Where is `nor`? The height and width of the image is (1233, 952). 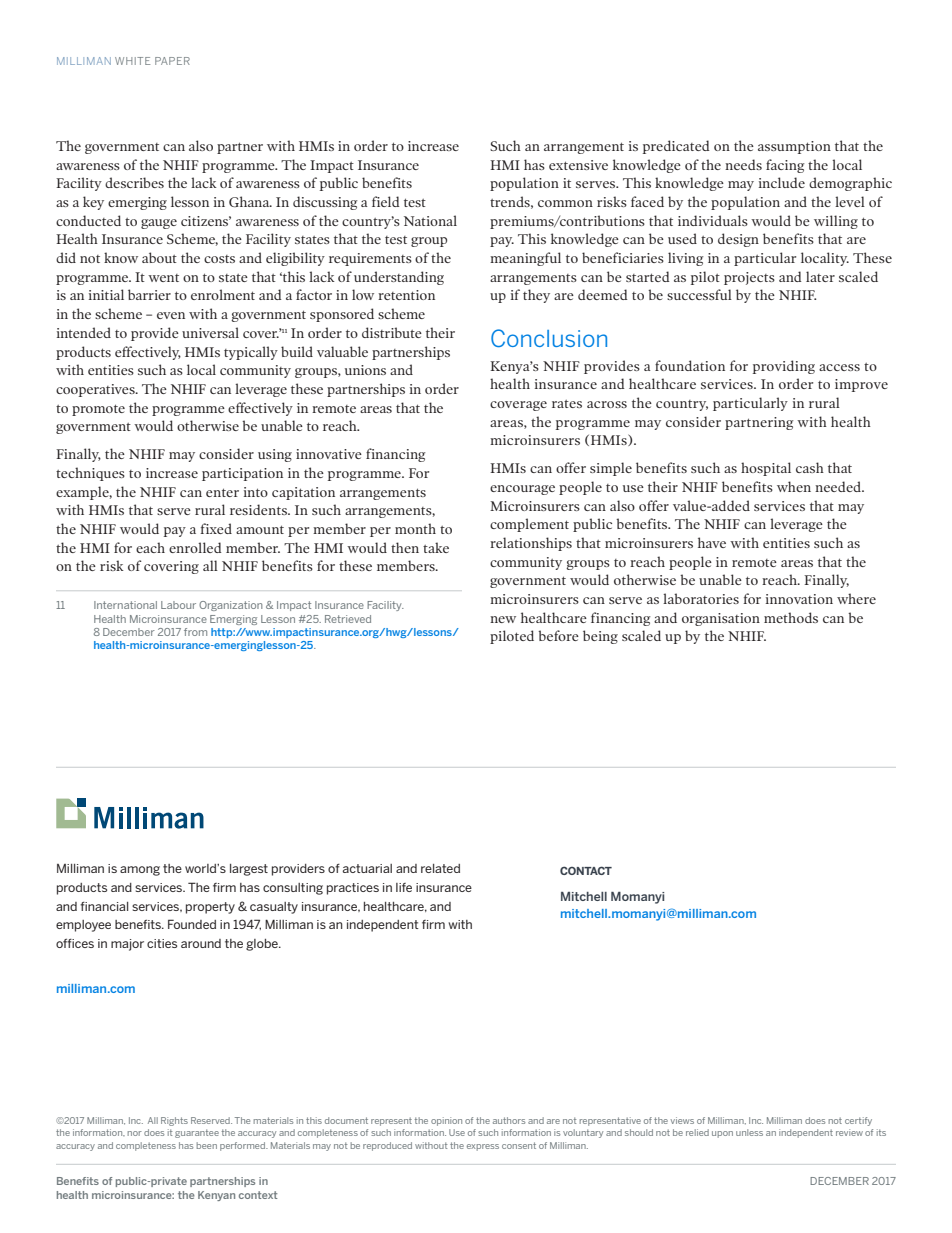
nor is located at coordinates (135, 1133).
